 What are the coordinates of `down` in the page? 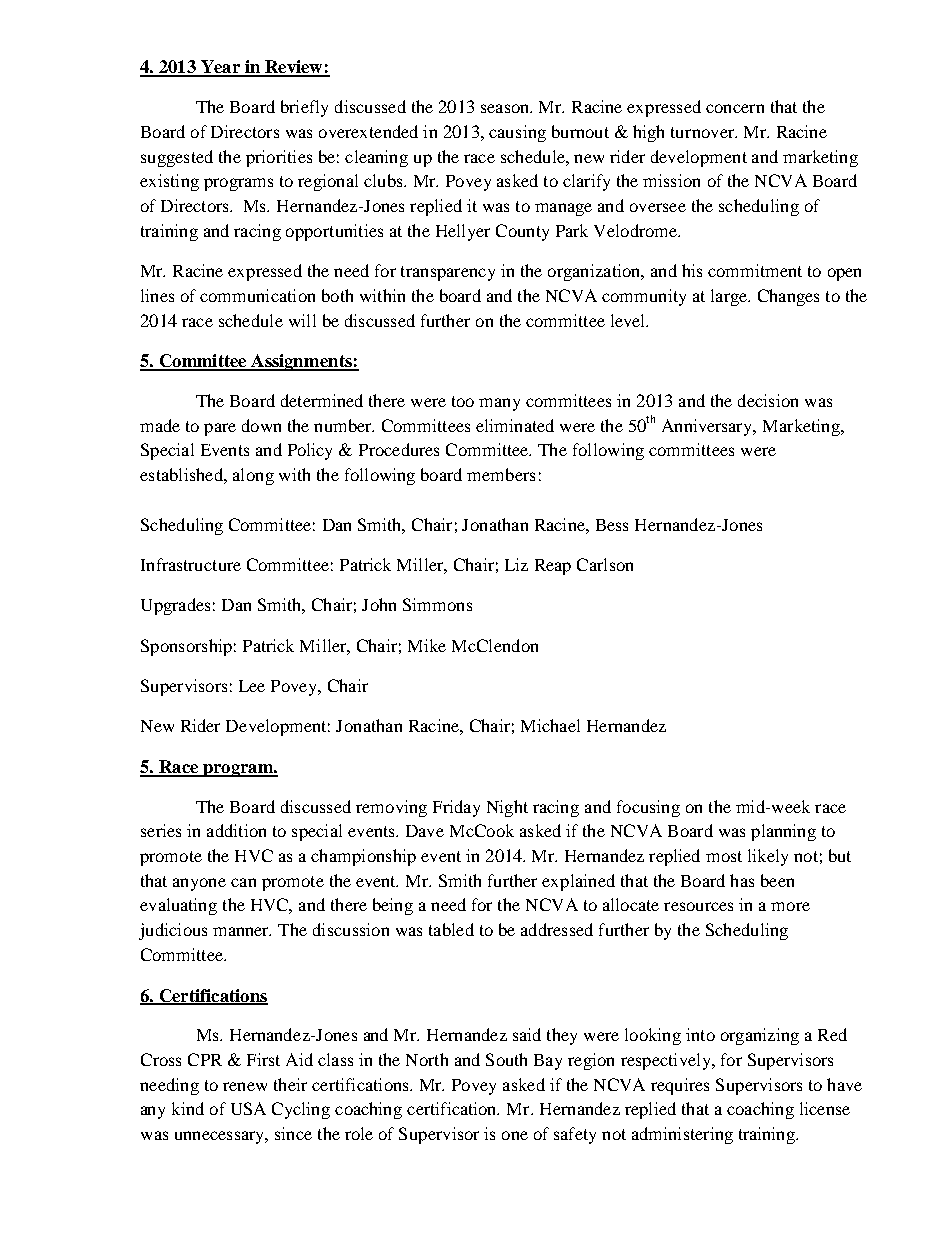 It's located at (261, 425).
